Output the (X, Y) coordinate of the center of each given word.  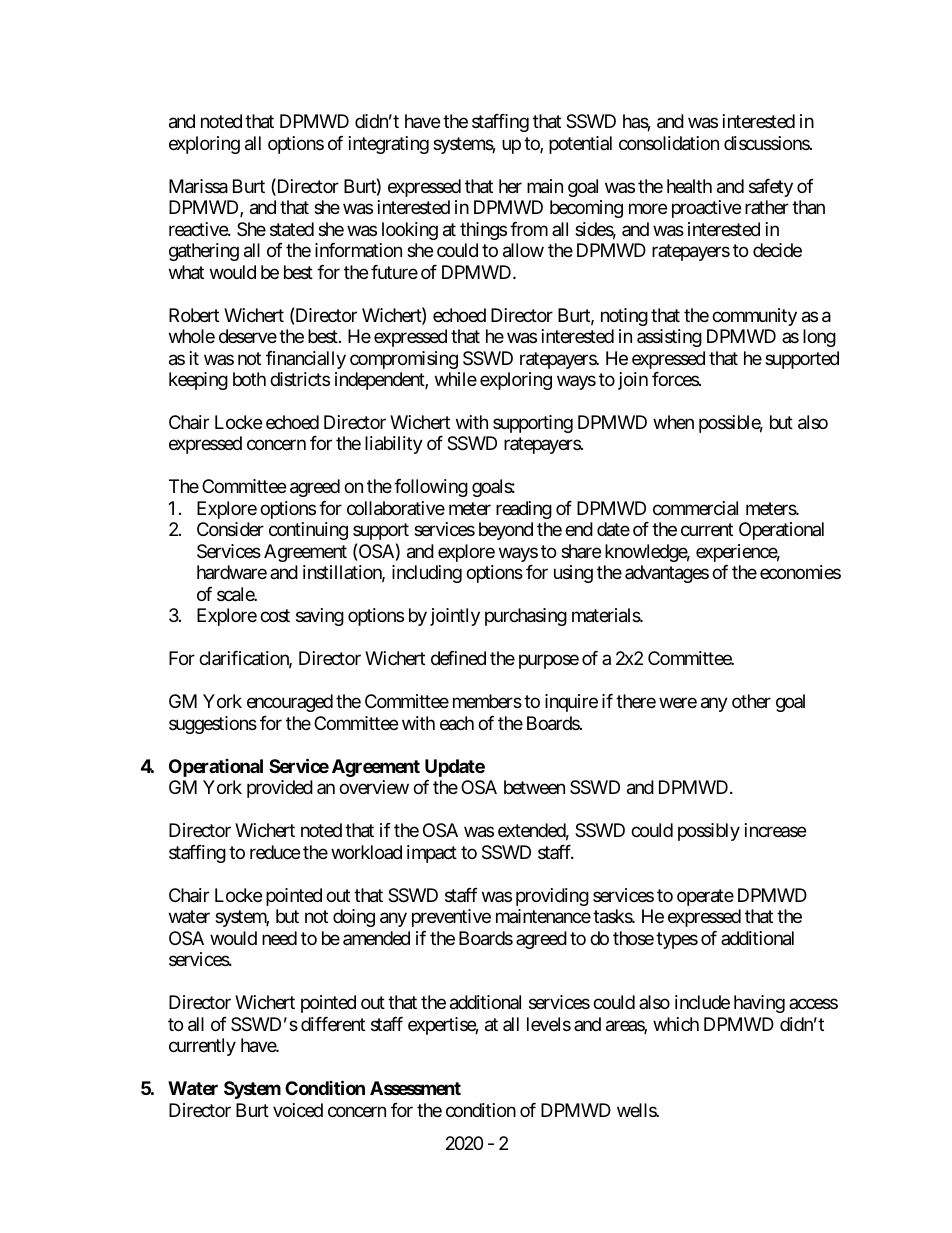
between (534, 787)
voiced (298, 1110)
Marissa (198, 186)
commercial (695, 508)
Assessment (415, 1088)
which (676, 1024)
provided (280, 789)
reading (524, 510)
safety (771, 188)
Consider (230, 529)
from (529, 229)
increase (775, 830)
